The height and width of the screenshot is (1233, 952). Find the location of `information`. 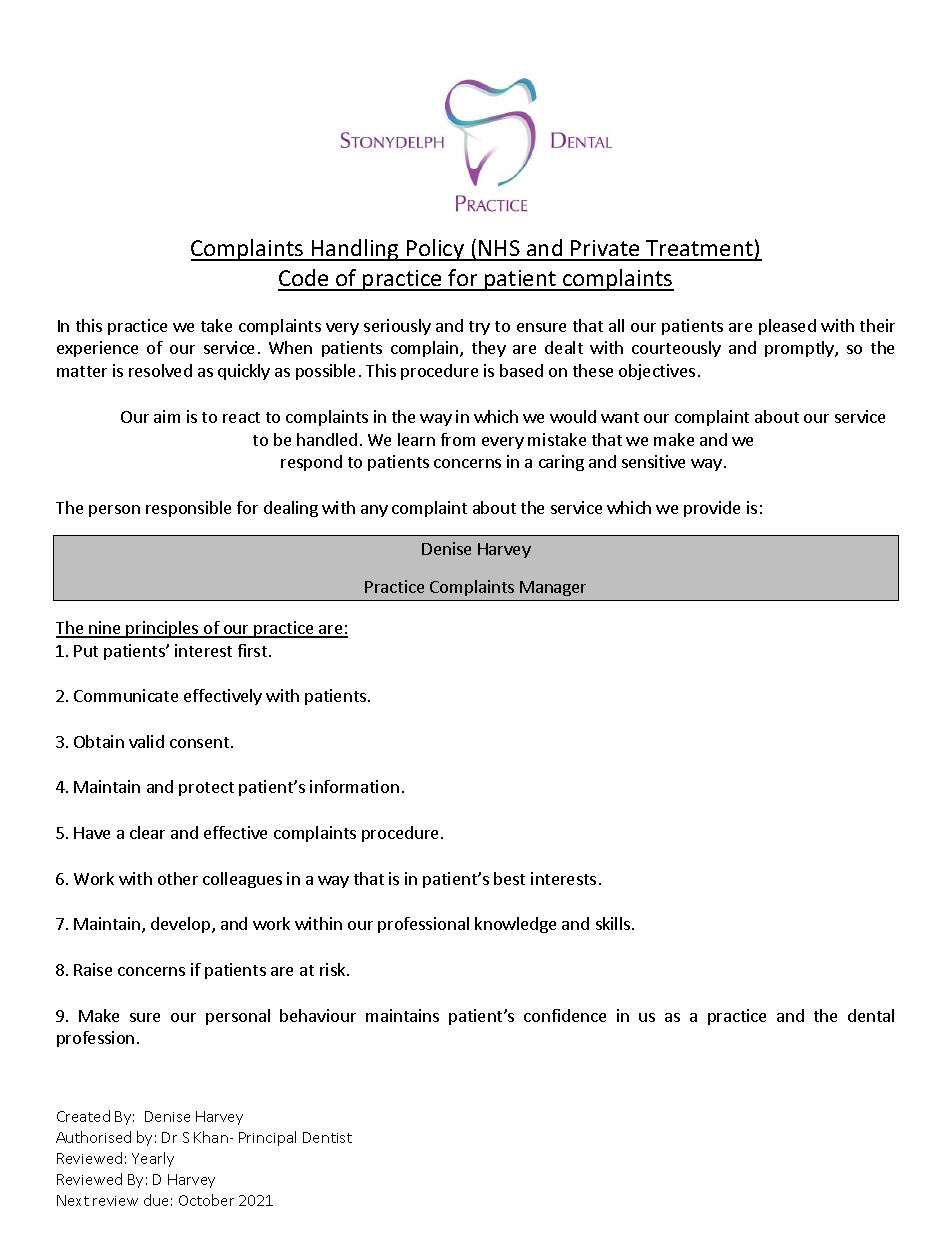

information is located at coordinates (354, 786).
